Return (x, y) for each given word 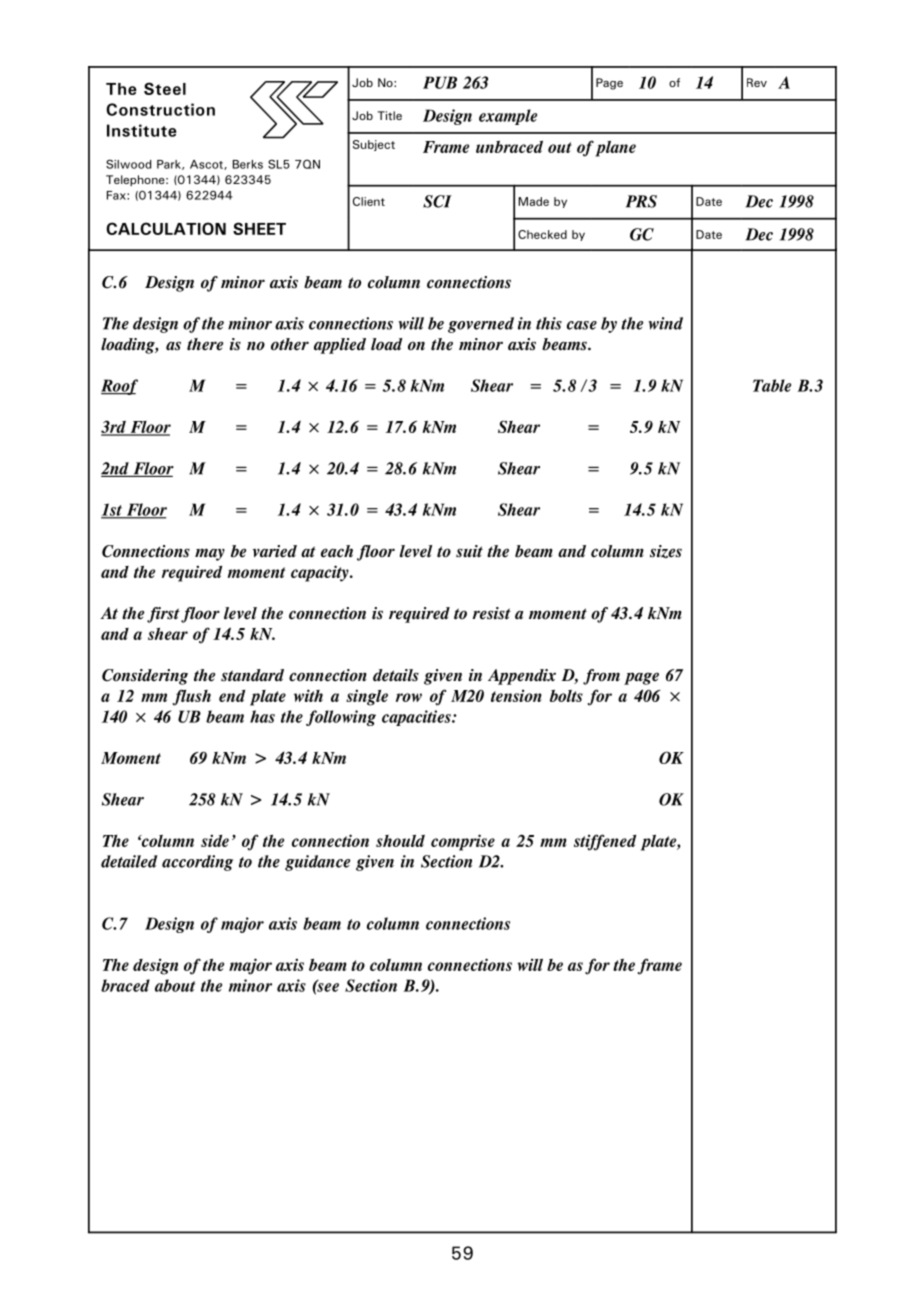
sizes (666, 551)
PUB (440, 82)
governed (481, 325)
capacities (417, 718)
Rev (757, 82)
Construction (160, 109)
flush (192, 697)
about (175, 985)
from (601, 677)
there (205, 344)
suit (469, 551)
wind (665, 323)
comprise (463, 842)
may (210, 554)
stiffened (605, 842)
